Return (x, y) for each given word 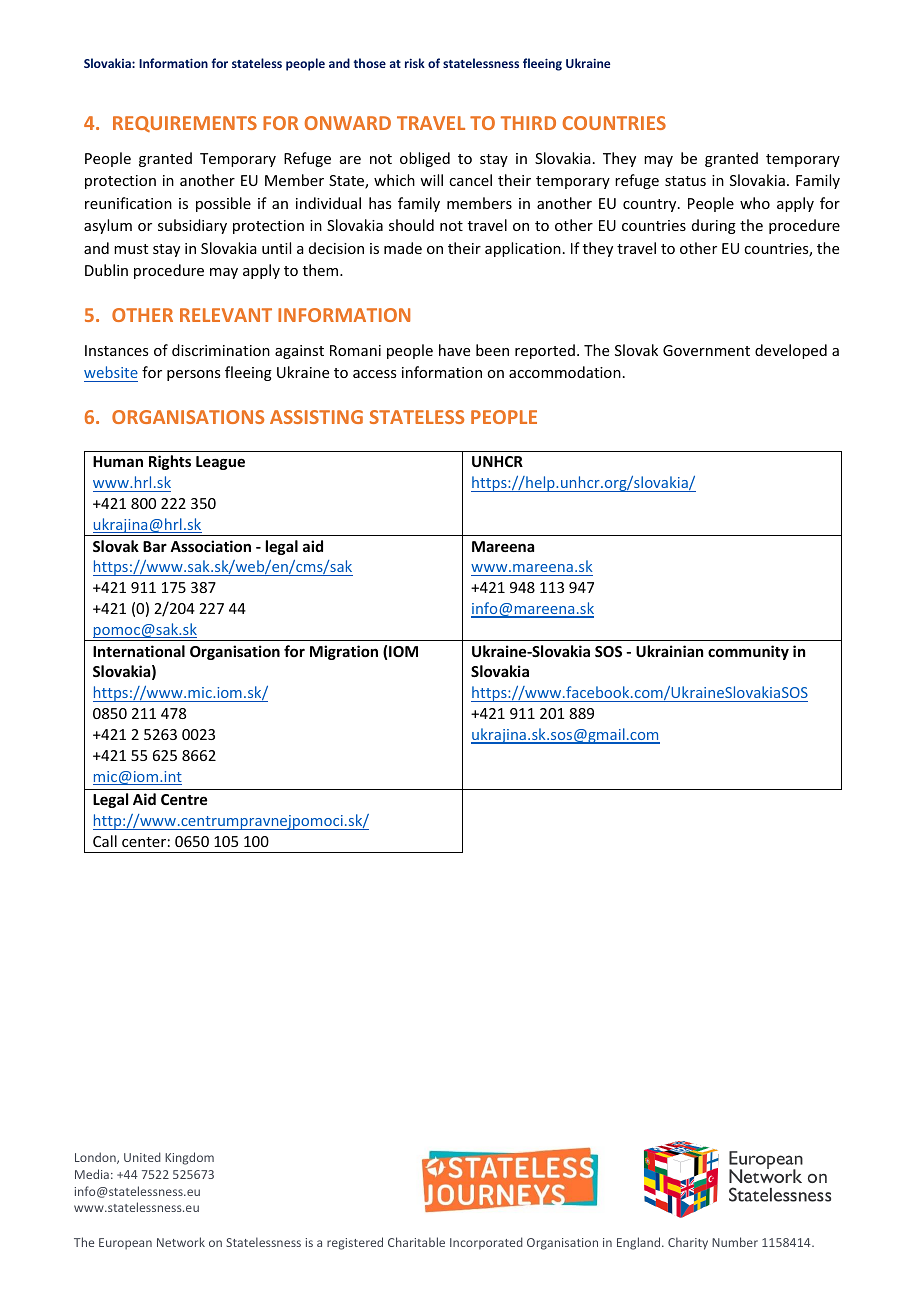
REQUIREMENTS (185, 124)
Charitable (416, 1242)
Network (181, 1242)
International (139, 651)
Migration (344, 652)
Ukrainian (669, 651)
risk (415, 63)
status (685, 181)
